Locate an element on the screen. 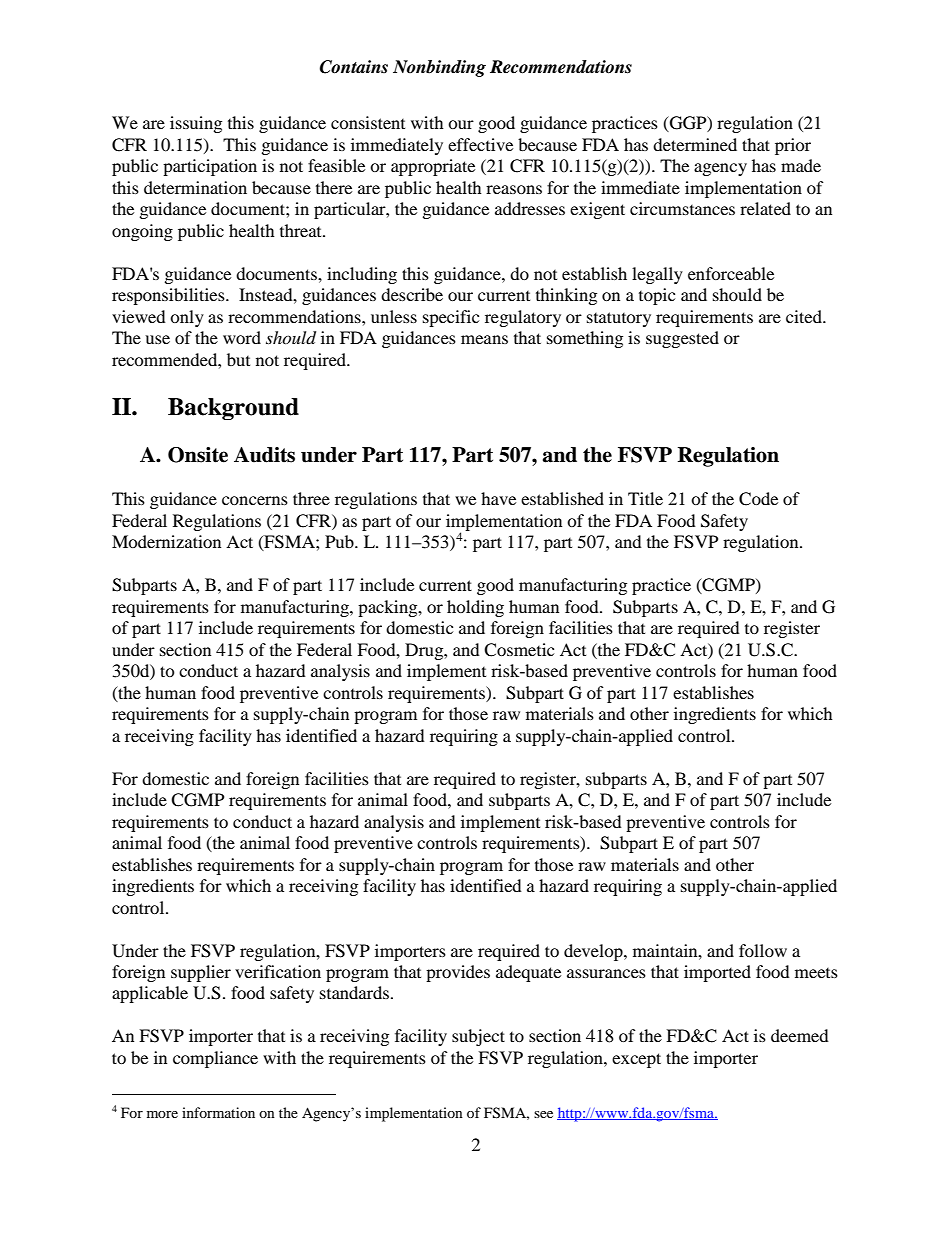 The height and width of the screenshot is (1233, 952). Code is located at coordinates (758, 499).
